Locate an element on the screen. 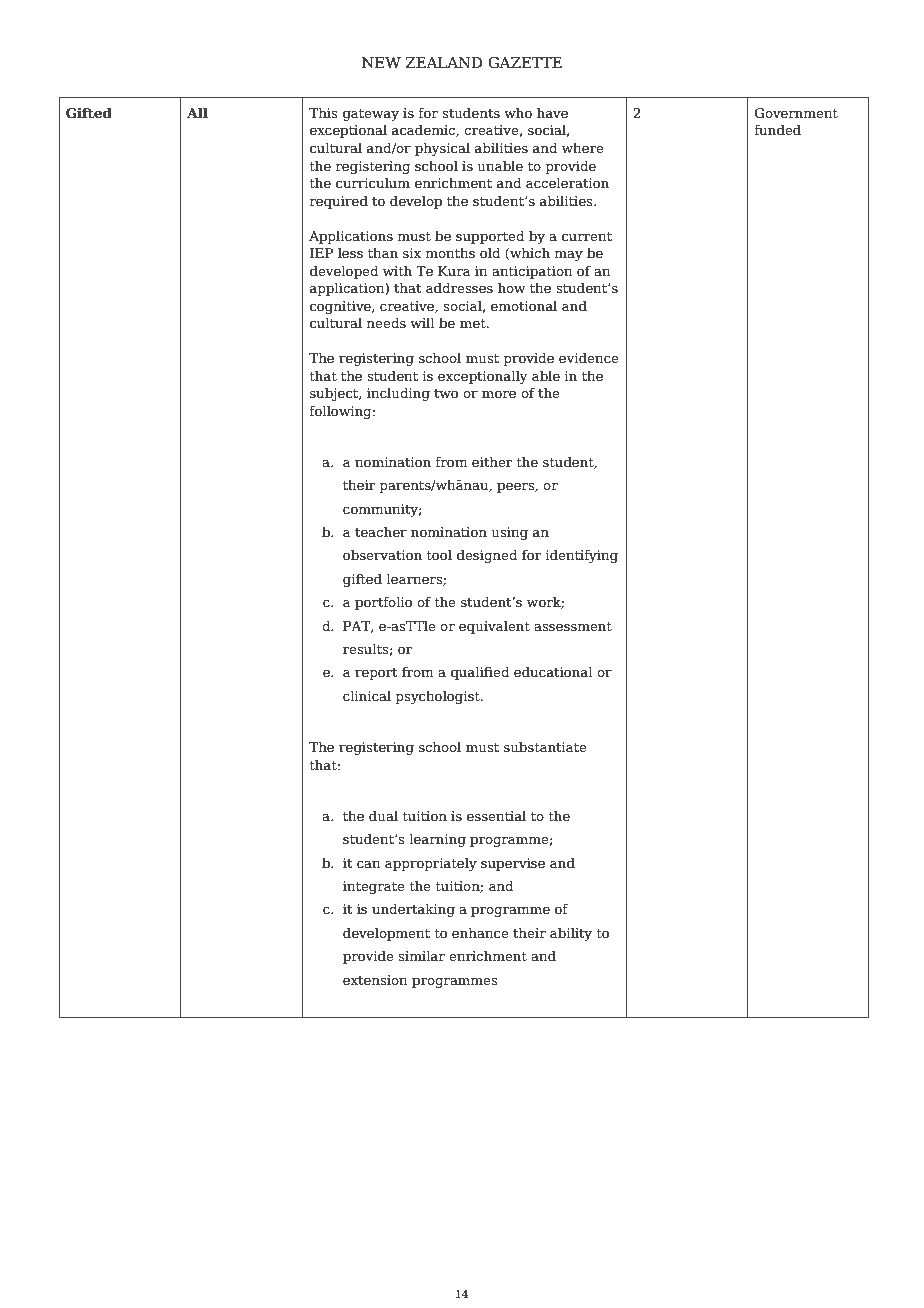 The width and height of the screenshot is (924, 1308). funded is located at coordinates (777, 130).
